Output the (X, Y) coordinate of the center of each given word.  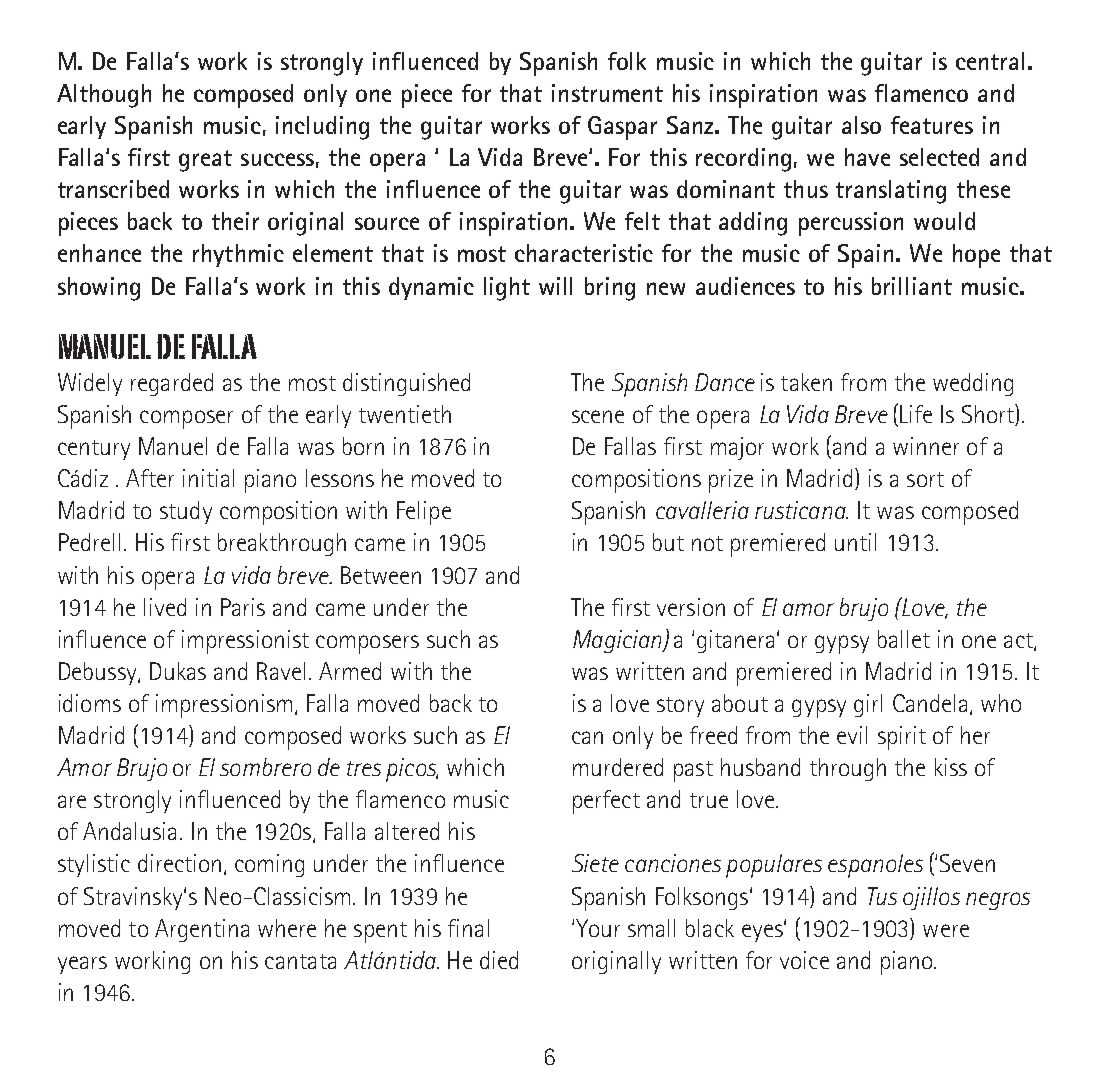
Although (104, 96)
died (499, 960)
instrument (607, 93)
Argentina (202, 930)
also (861, 125)
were (946, 930)
